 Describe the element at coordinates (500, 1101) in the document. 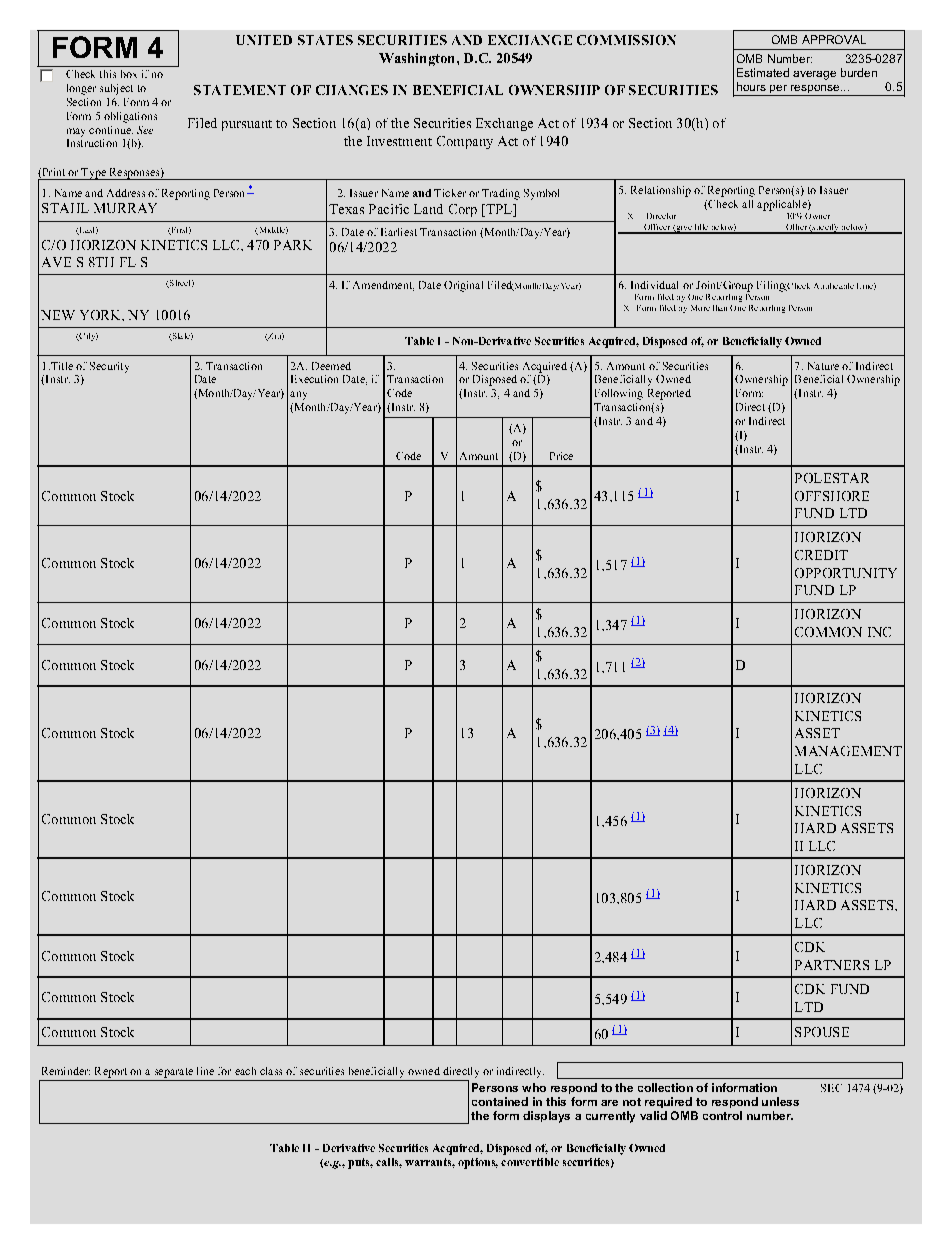

I see `contained` at that location.
